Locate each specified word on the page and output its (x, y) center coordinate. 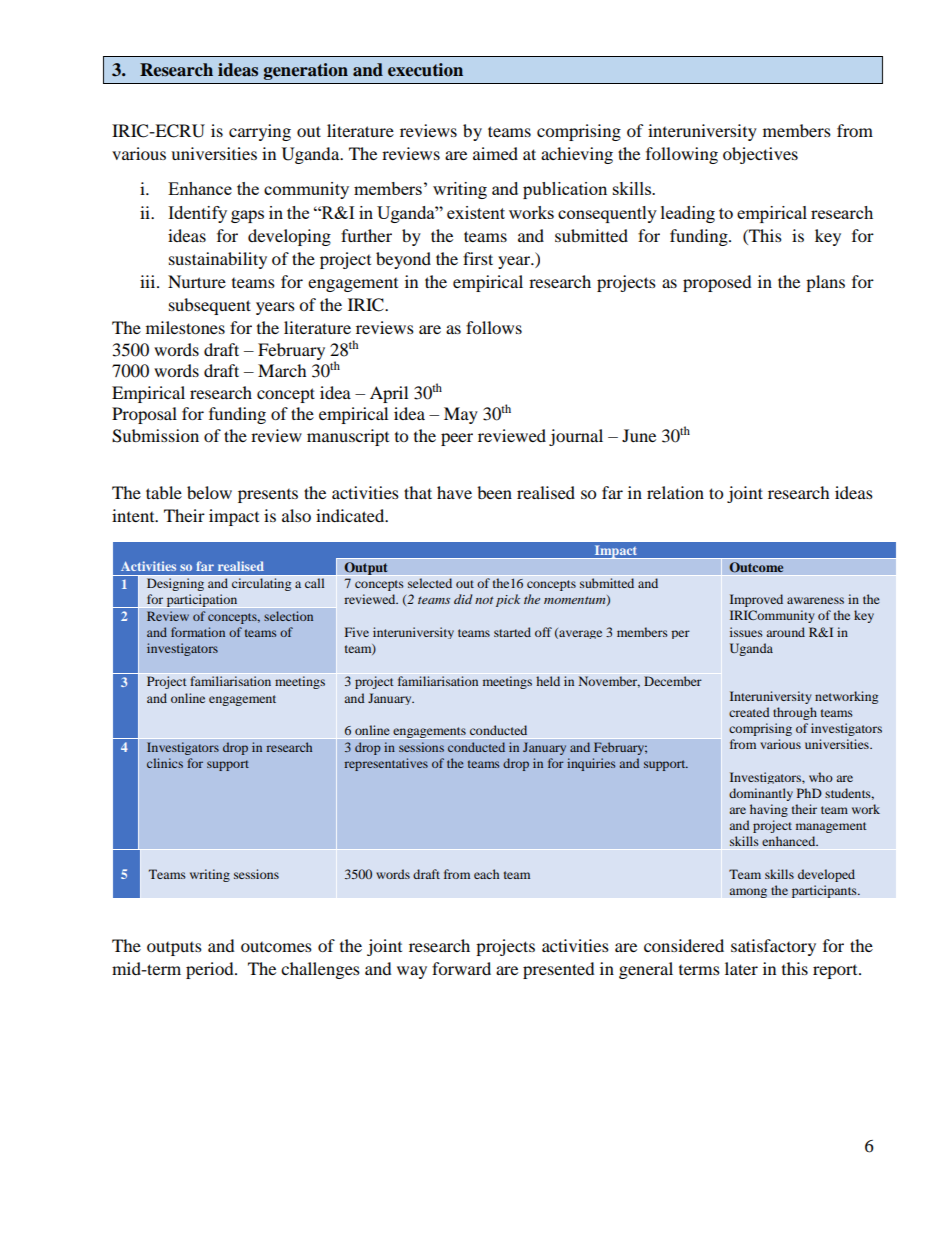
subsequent (210, 306)
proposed (717, 283)
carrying (260, 132)
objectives (760, 155)
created (749, 712)
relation (675, 492)
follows (494, 327)
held (548, 681)
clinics (165, 763)
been (494, 492)
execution (425, 70)
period (211, 970)
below (209, 492)
